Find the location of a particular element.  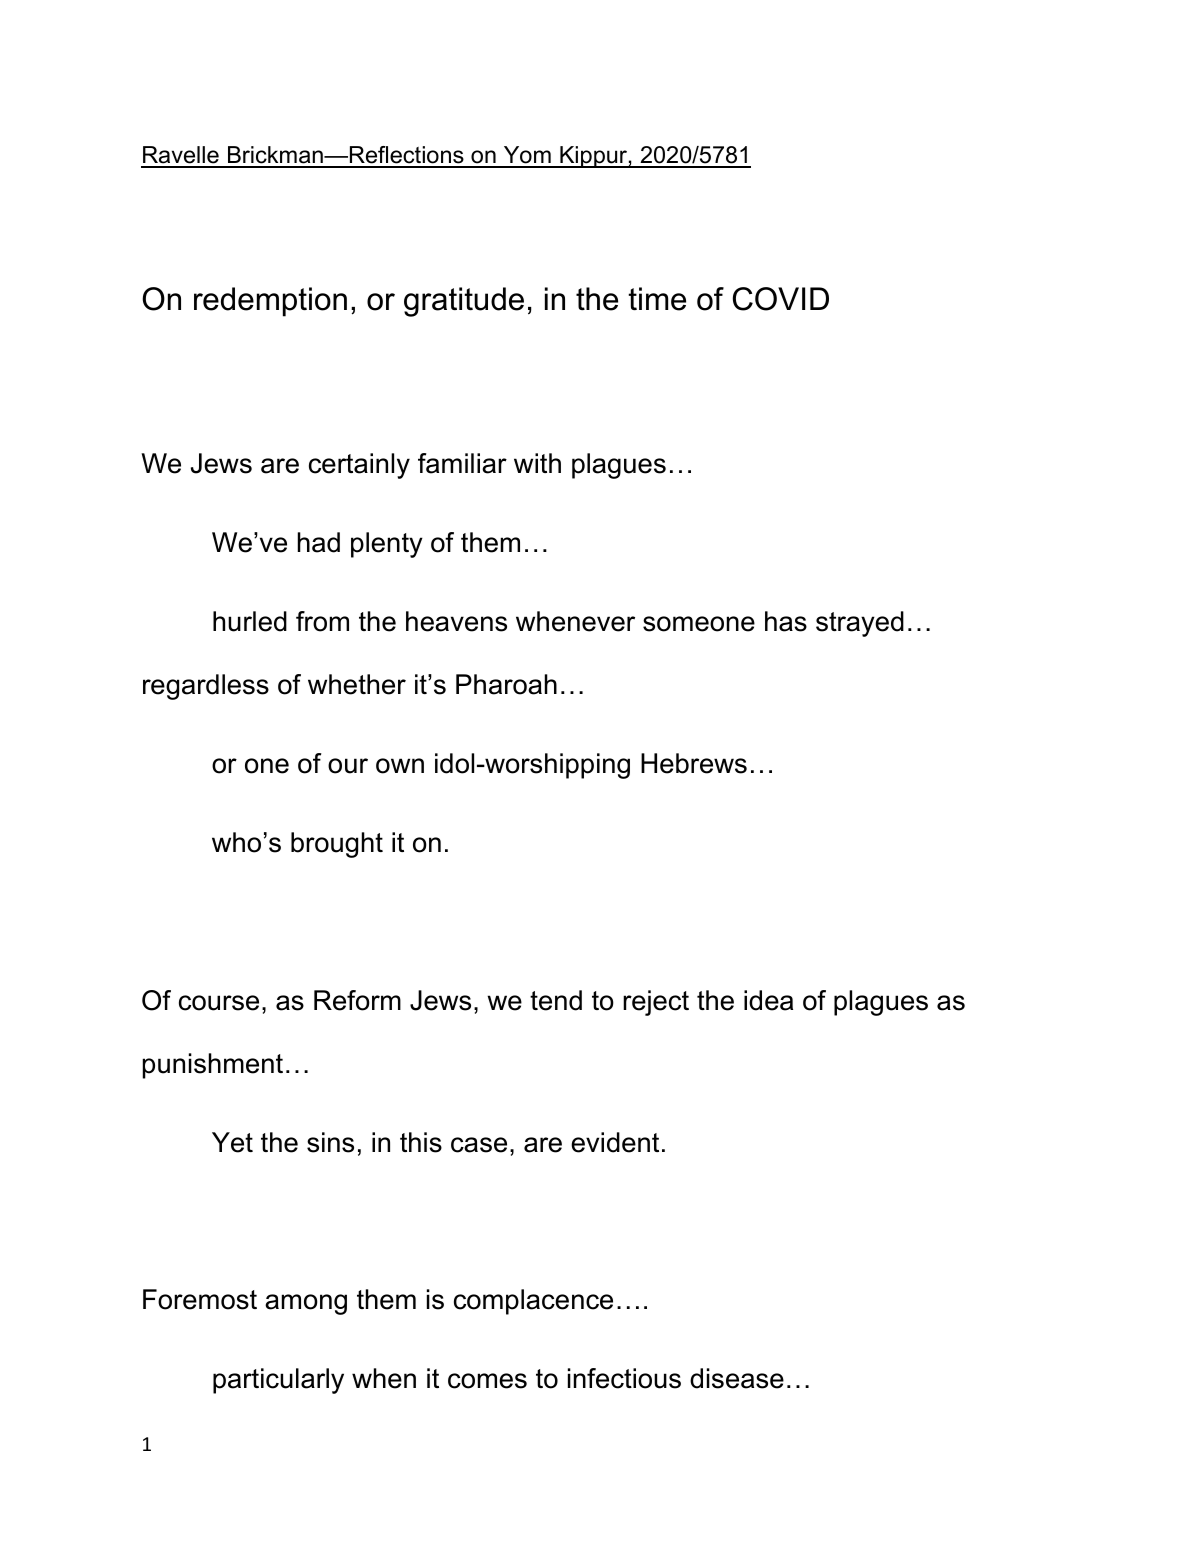

gratitude is located at coordinates (464, 302).
